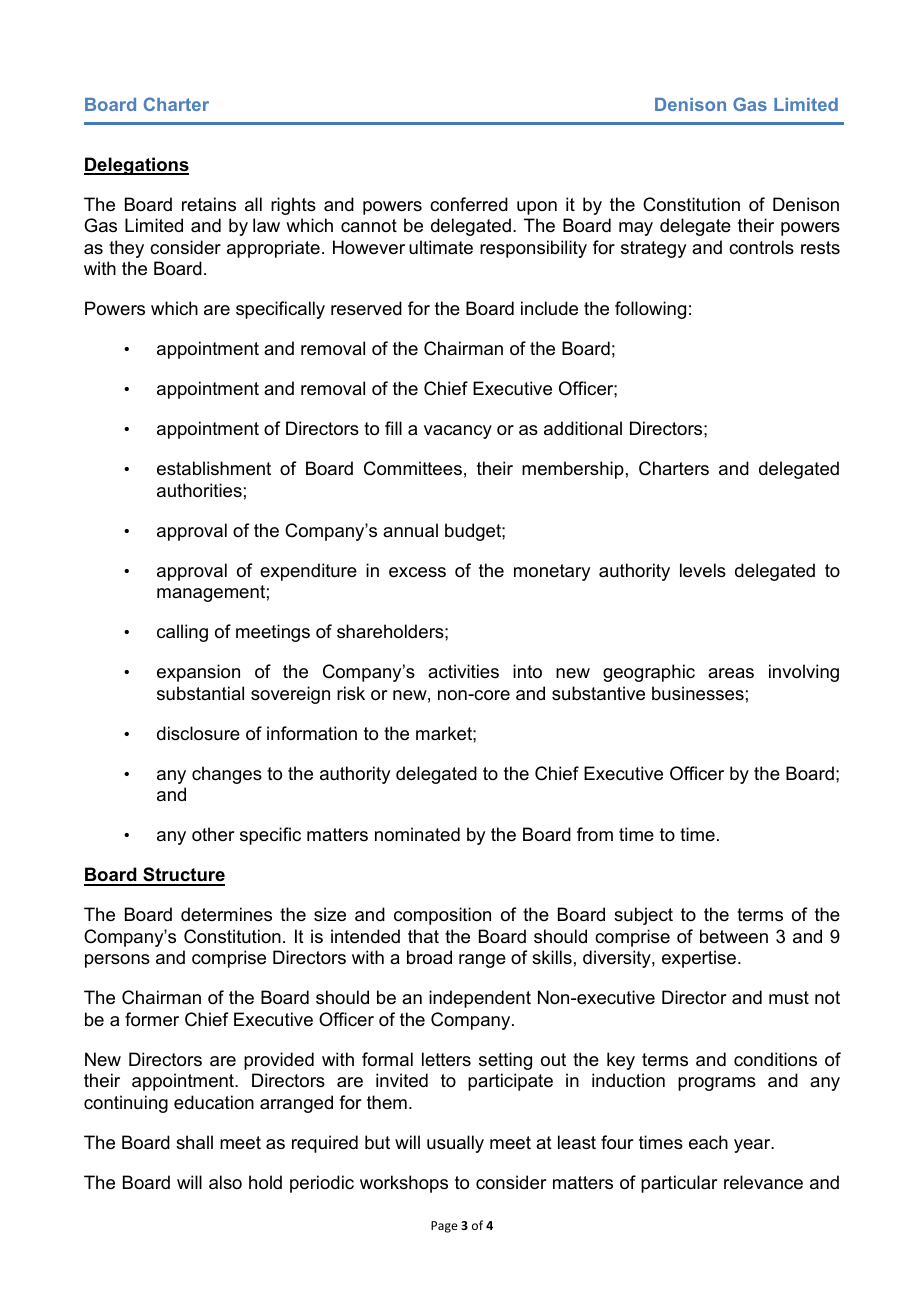 Image resolution: width=924 pixels, height=1307 pixels. I want to click on substantial, so click(200, 693).
